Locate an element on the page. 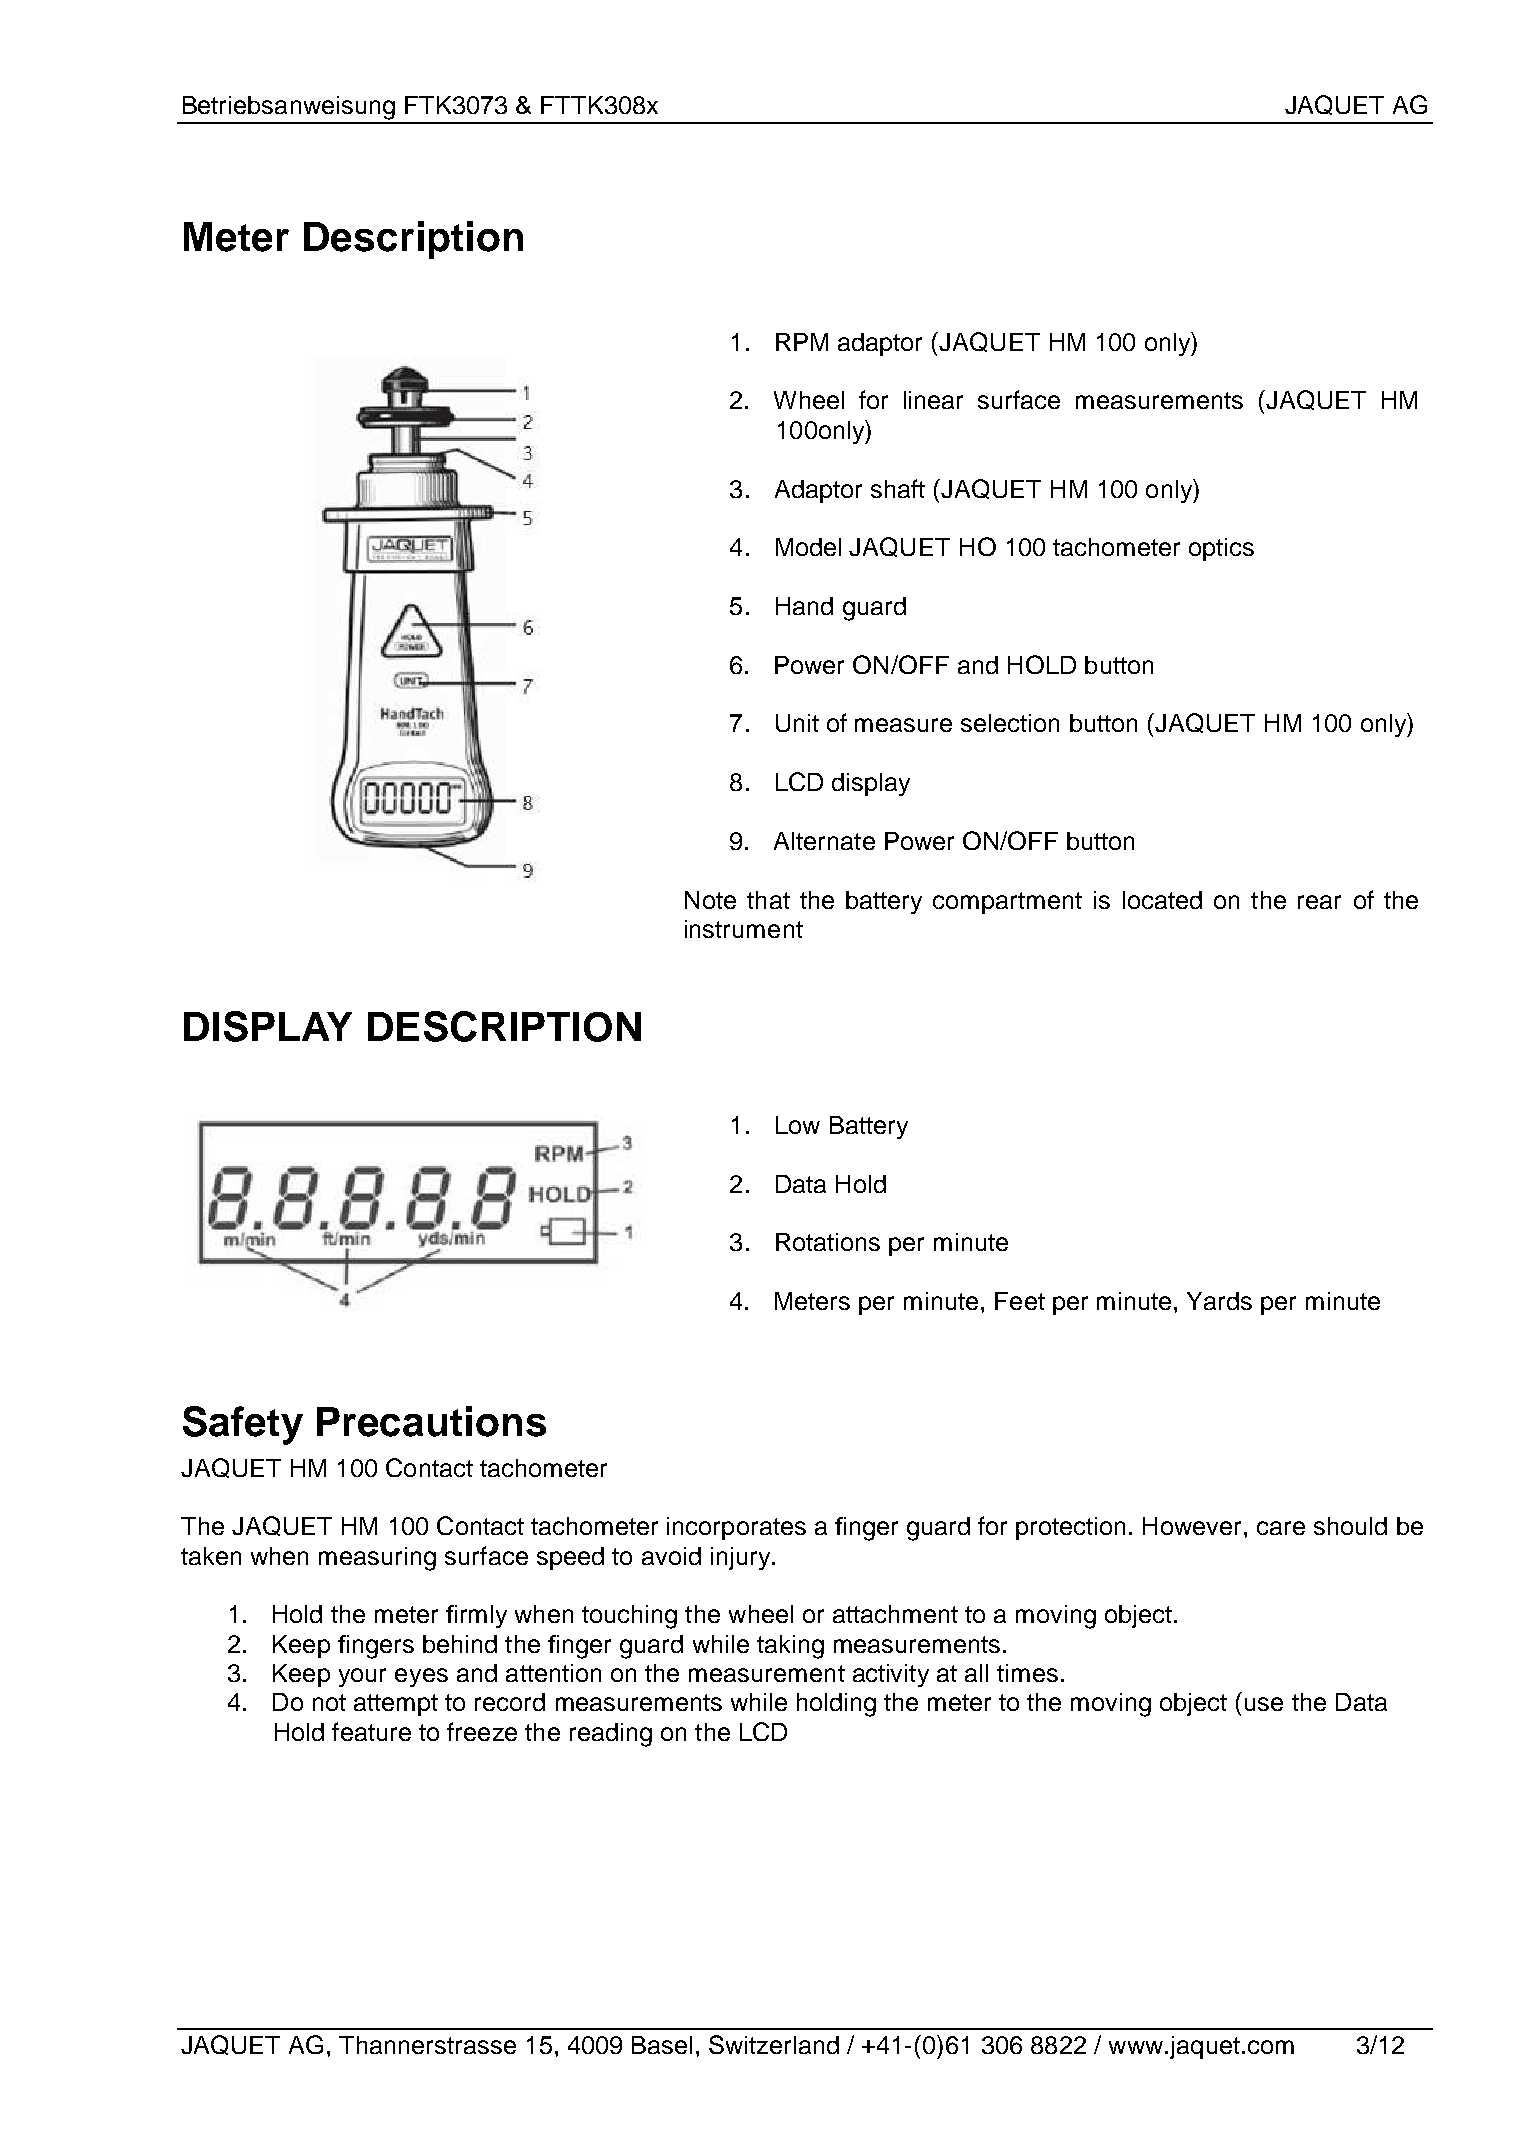 Image resolution: width=1519 pixels, height=2150 pixels. optics is located at coordinates (1221, 549).
